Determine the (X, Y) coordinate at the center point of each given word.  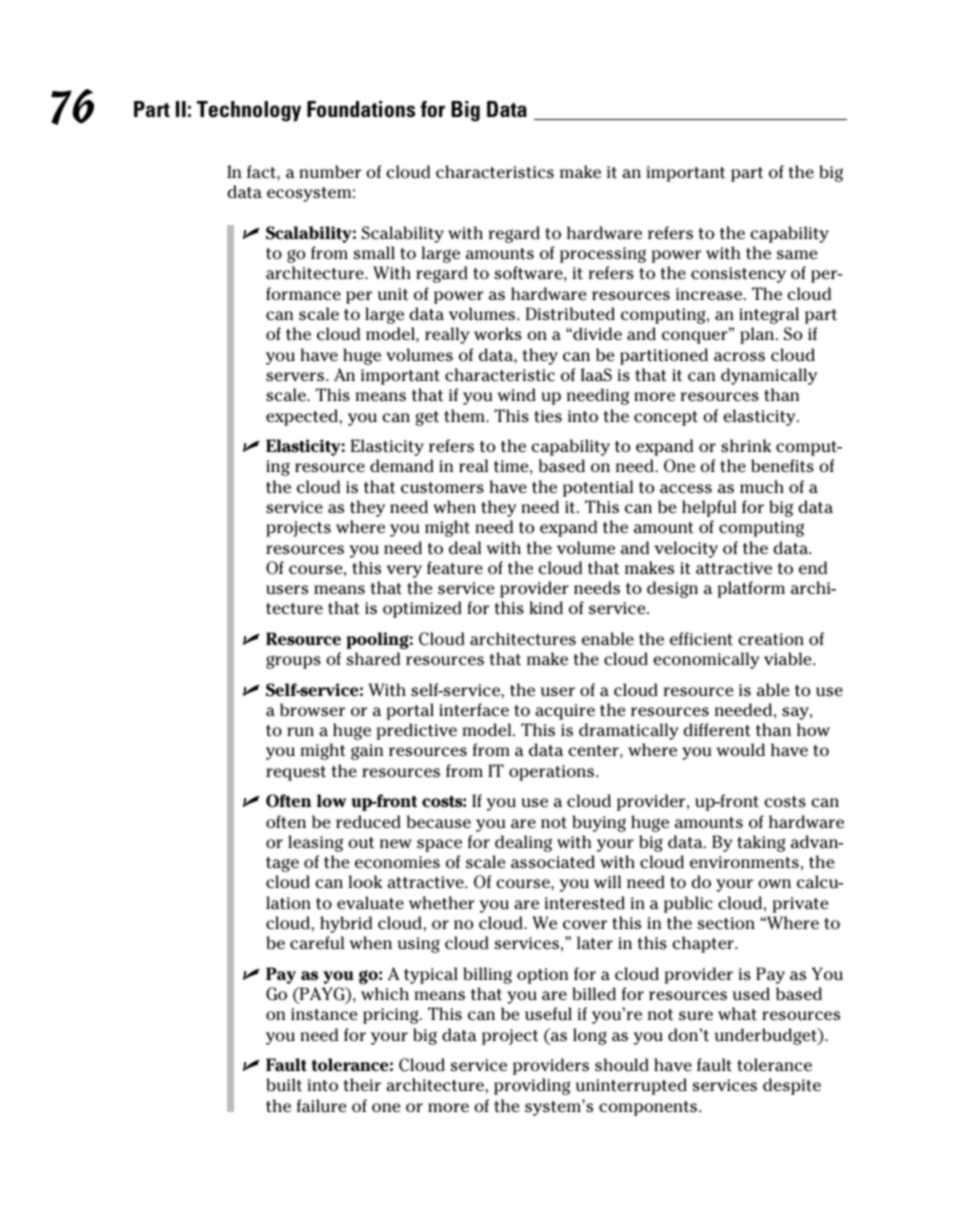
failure (321, 1106)
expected (302, 417)
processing (603, 255)
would (741, 750)
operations (553, 773)
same (797, 255)
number (330, 172)
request (296, 773)
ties (548, 416)
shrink (746, 446)
